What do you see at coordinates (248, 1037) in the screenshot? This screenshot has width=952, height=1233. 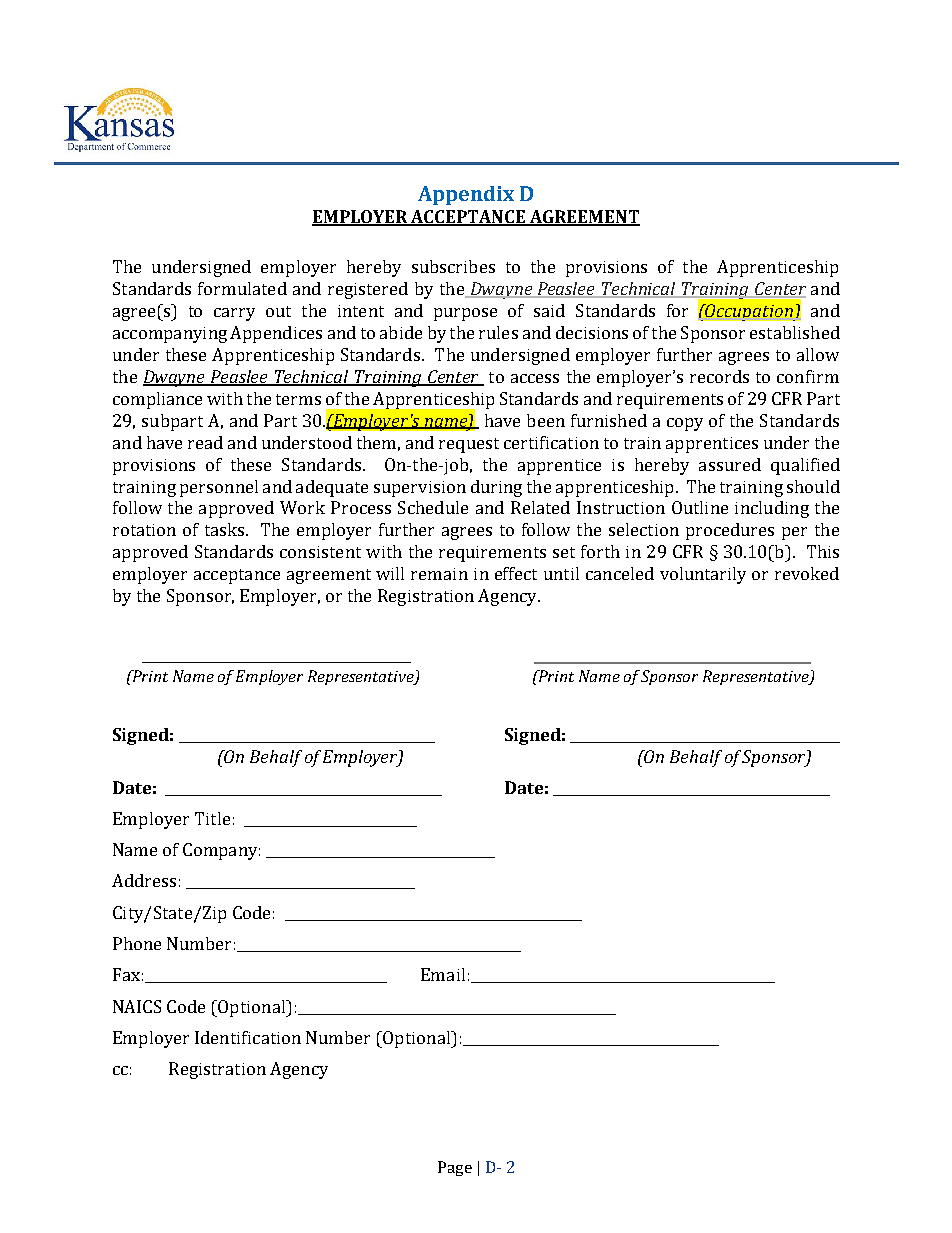 I see `Identification` at bounding box center [248, 1037].
